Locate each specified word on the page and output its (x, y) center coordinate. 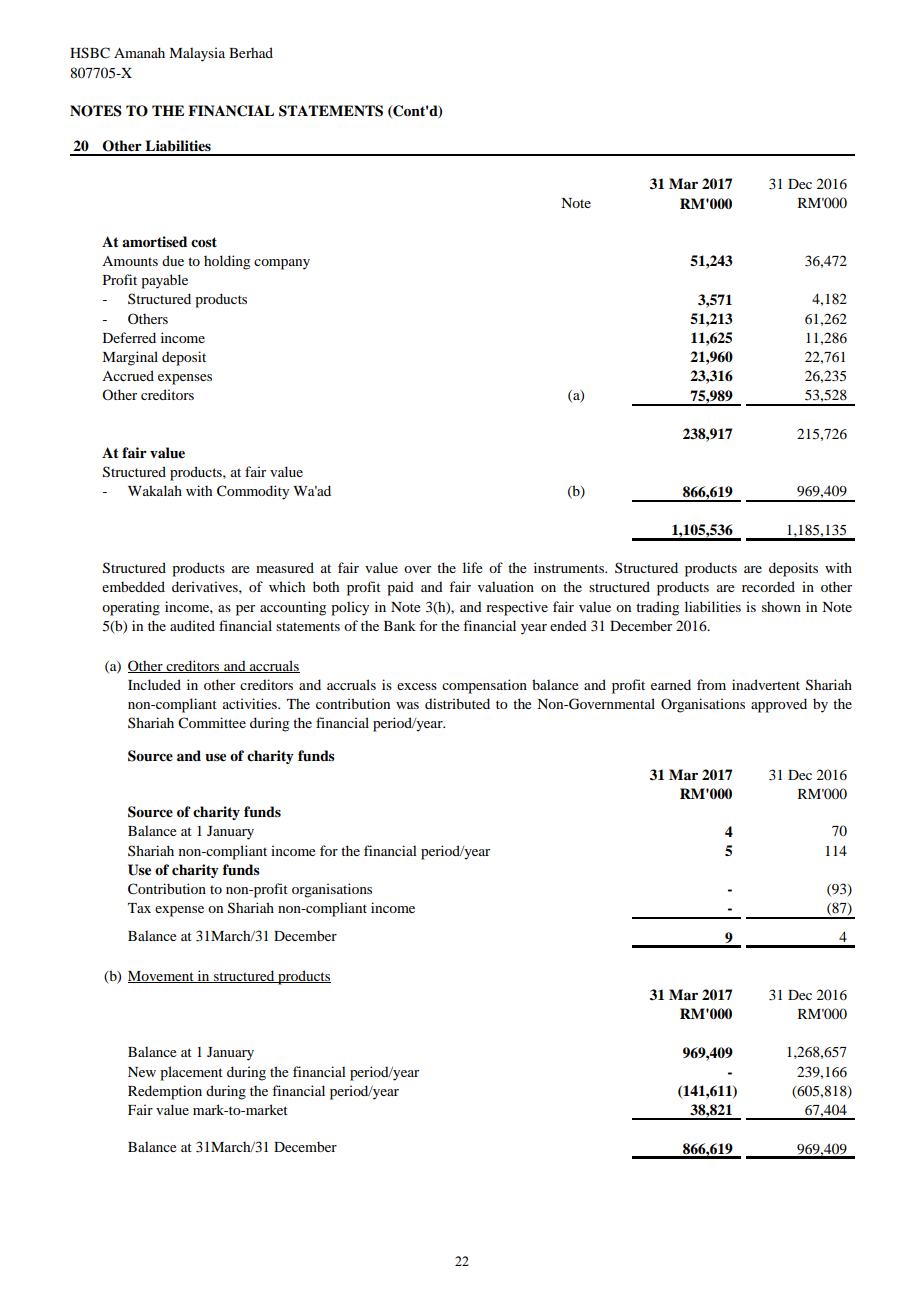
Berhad (251, 52)
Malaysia (197, 54)
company (282, 264)
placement (191, 1073)
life (472, 567)
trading (657, 608)
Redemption (165, 1092)
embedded (133, 586)
